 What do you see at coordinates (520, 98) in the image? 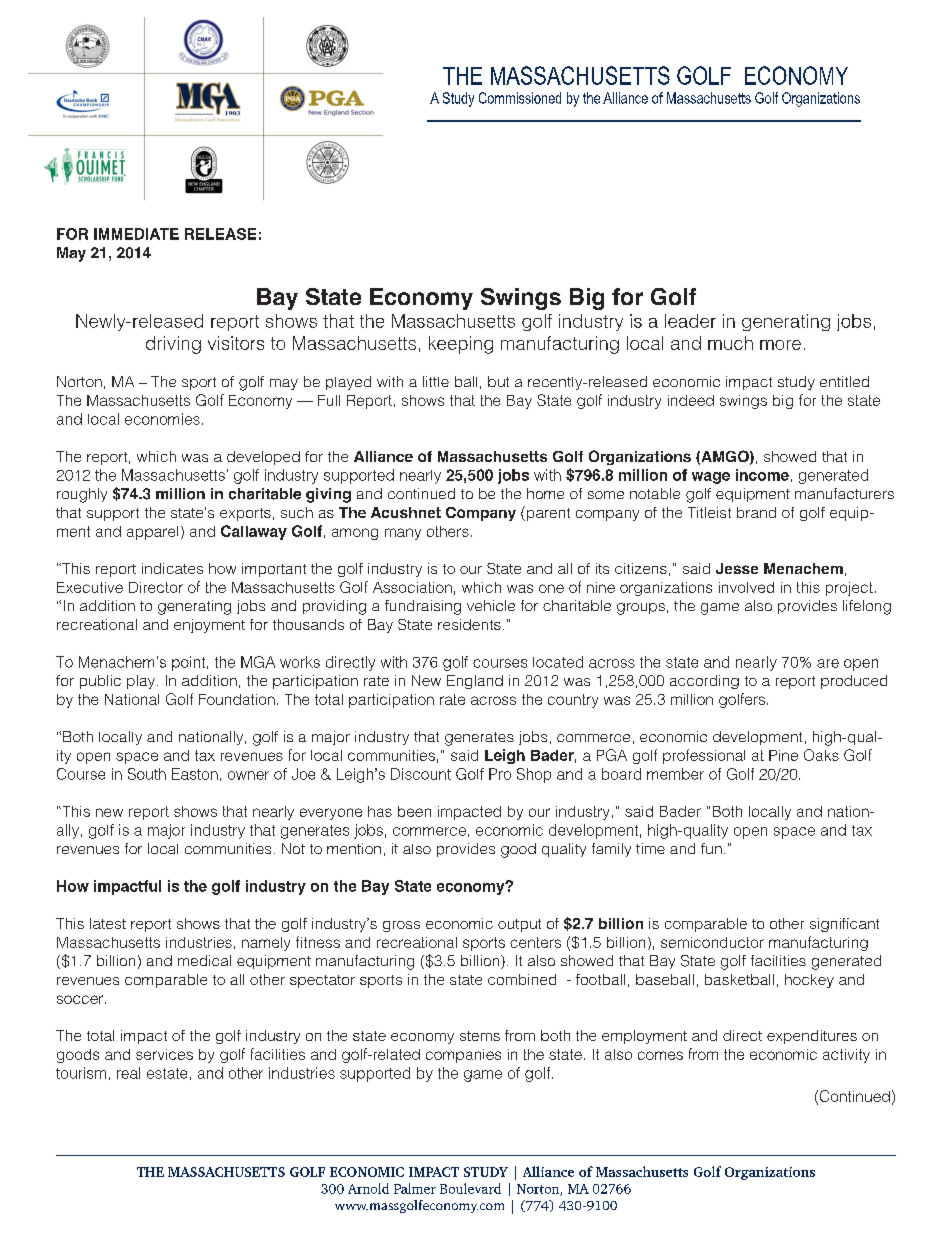
I see `Commissioned` at bounding box center [520, 98].
